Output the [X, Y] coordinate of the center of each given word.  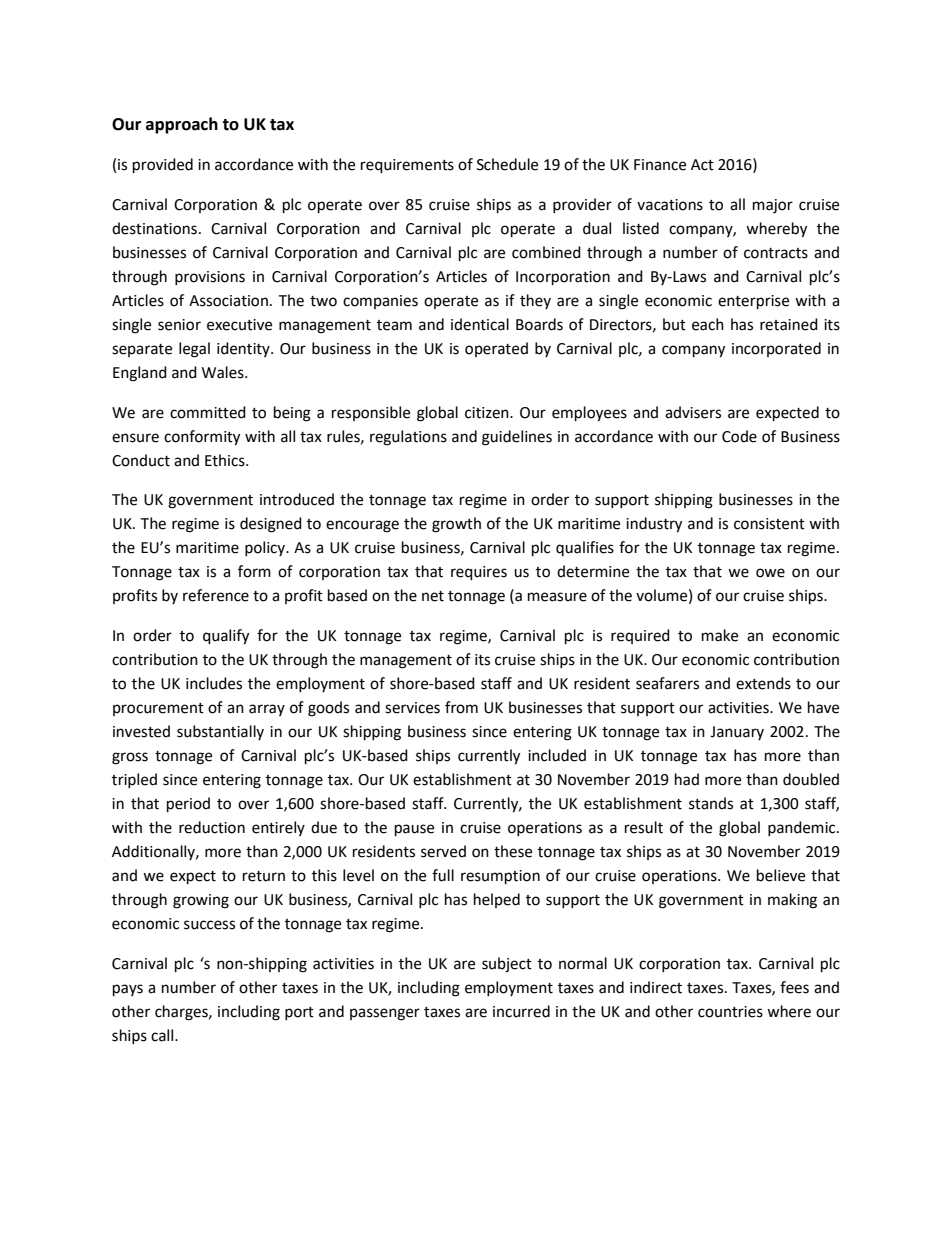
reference [216, 595]
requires [479, 573]
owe [770, 573]
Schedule [507, 164]
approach [182, 125]
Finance [660, 165]
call [163, 1035]
